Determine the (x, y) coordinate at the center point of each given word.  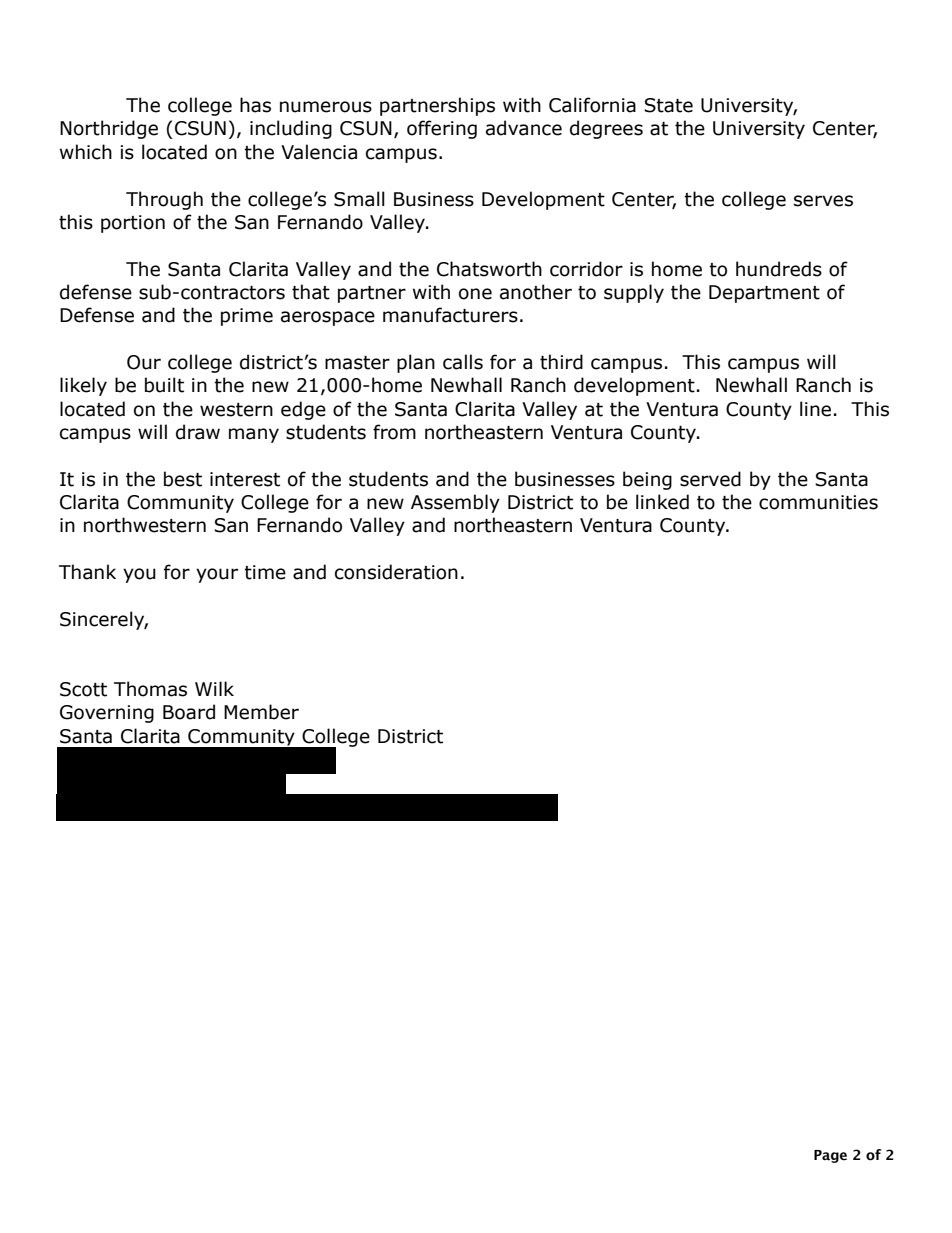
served (710, 479)
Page (830, 1156)
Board (189, 712)
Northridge (109, 129)
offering (442, 129)
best (183, 479)
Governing (107, 714)
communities (818, 502)
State (668, 105)
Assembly (455, 503)
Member (261, 712)
